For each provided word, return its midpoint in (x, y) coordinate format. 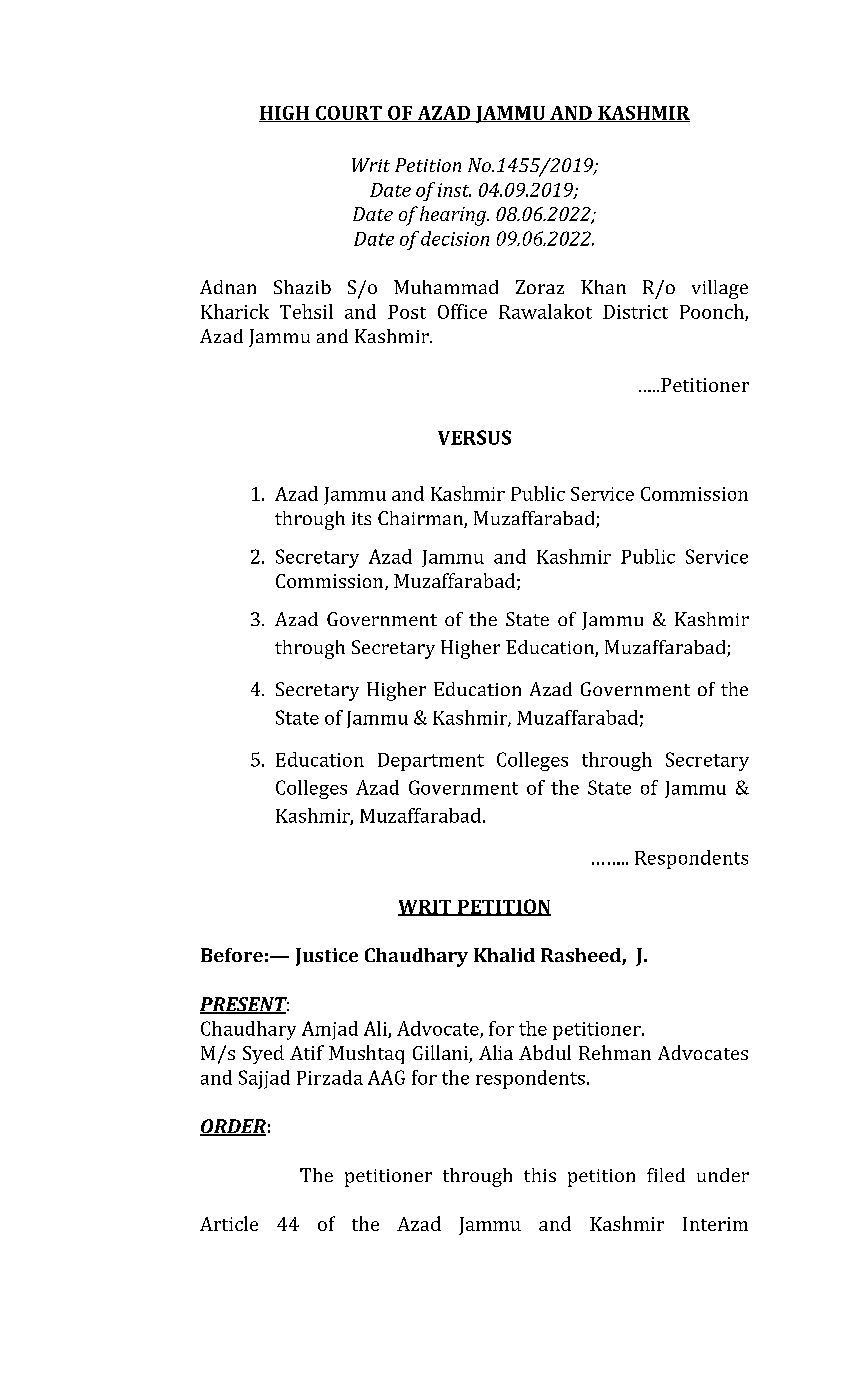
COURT (348, 114)
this (540, 1175)
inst (454, 190)
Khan (603, 287)
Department (431, 762)
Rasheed (582, 956)
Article (229, 1223)
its (361, 518)
